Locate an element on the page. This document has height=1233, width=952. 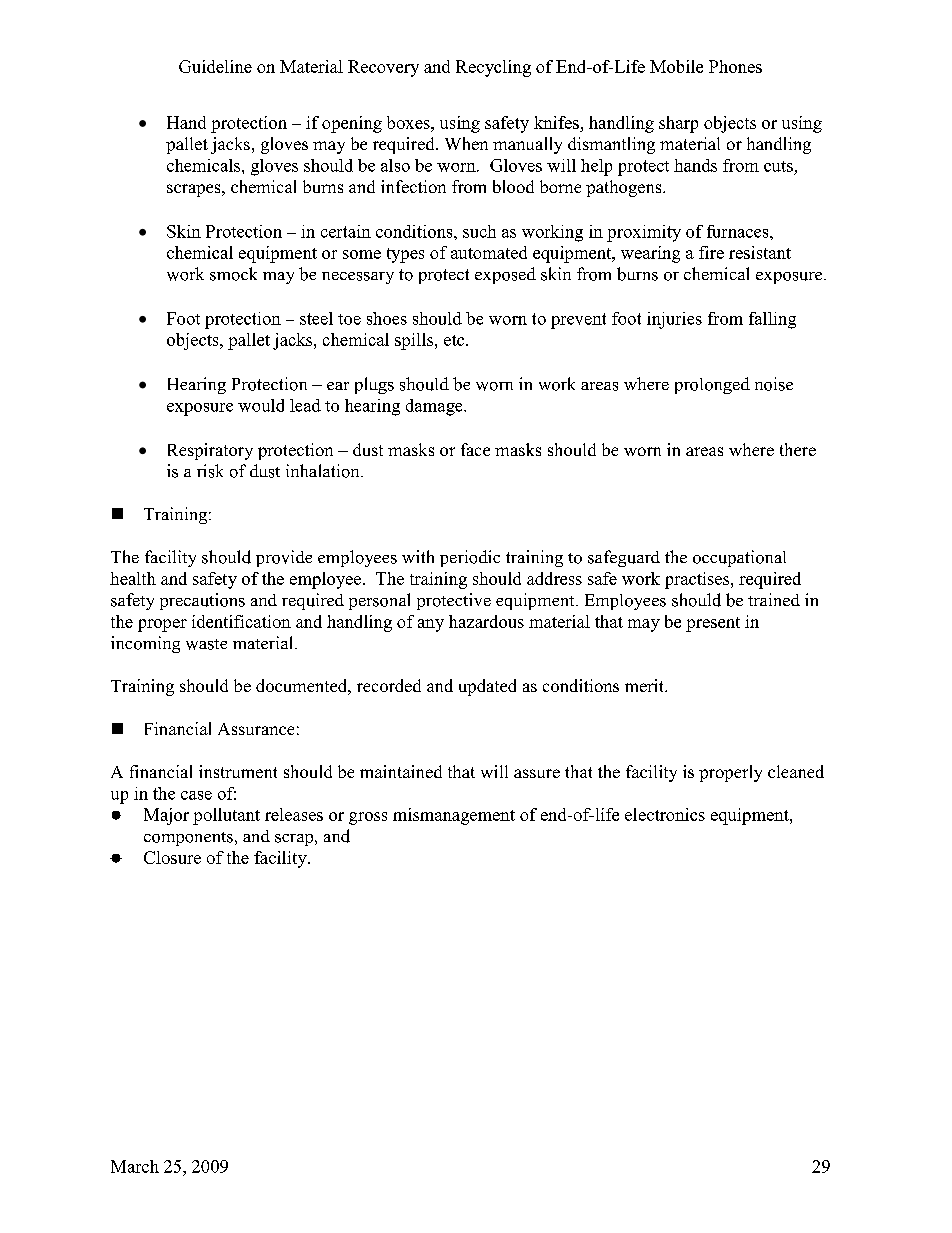
Phones is located at coordinates (735, 66).
